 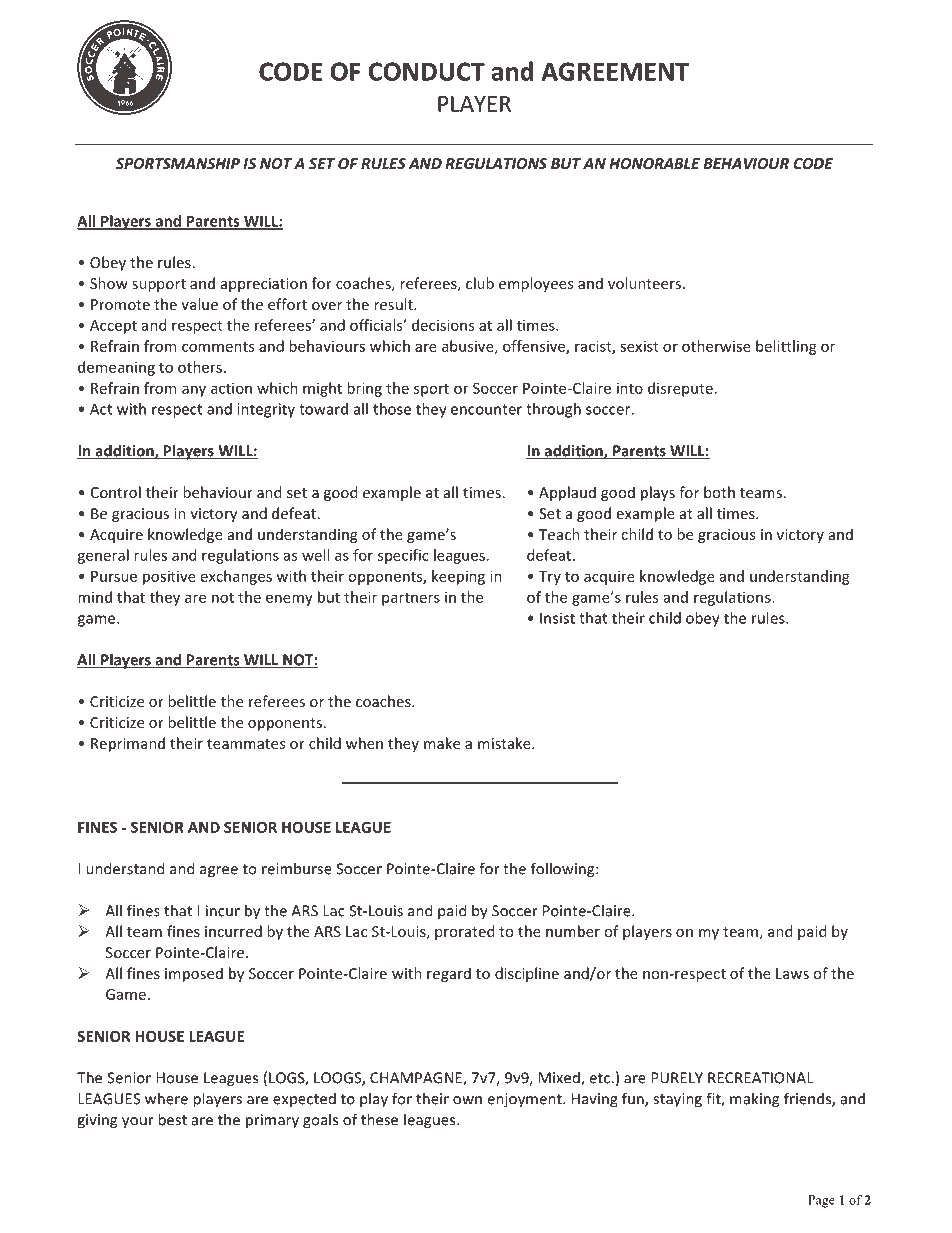 What do you see at coordinates (467, 1100) in the image?
I see `own` at bounding box center [467, 1100].
